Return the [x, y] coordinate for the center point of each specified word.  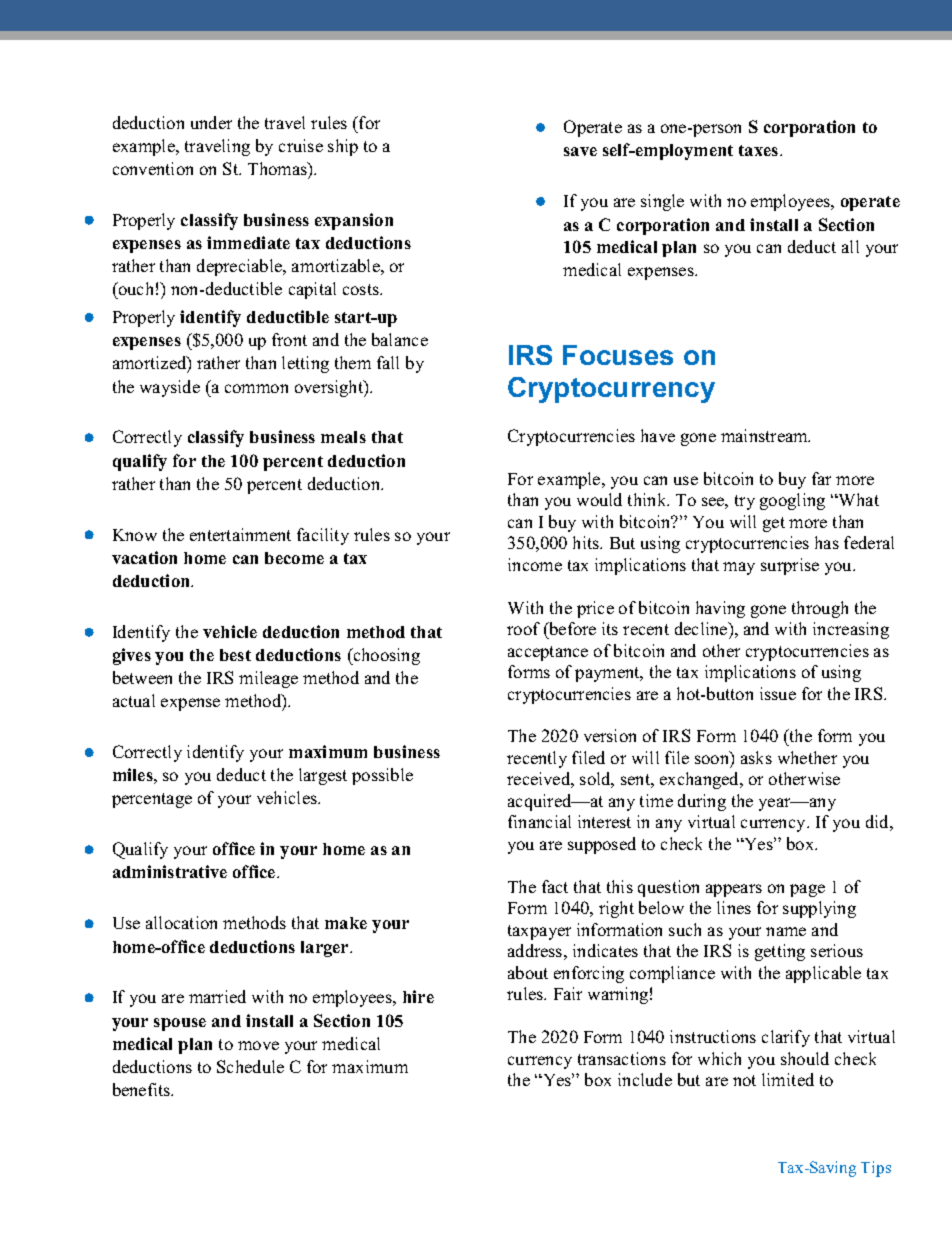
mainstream [765, 435]
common [256, 388]
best [235, 655]
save [580, 151]
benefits [143, 1089]
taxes [760, 150]
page [807, 890]
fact [555, 886]
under [211, 122]
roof [523, 628]
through [820, 609]
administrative [170, 871]
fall [388, 362]
